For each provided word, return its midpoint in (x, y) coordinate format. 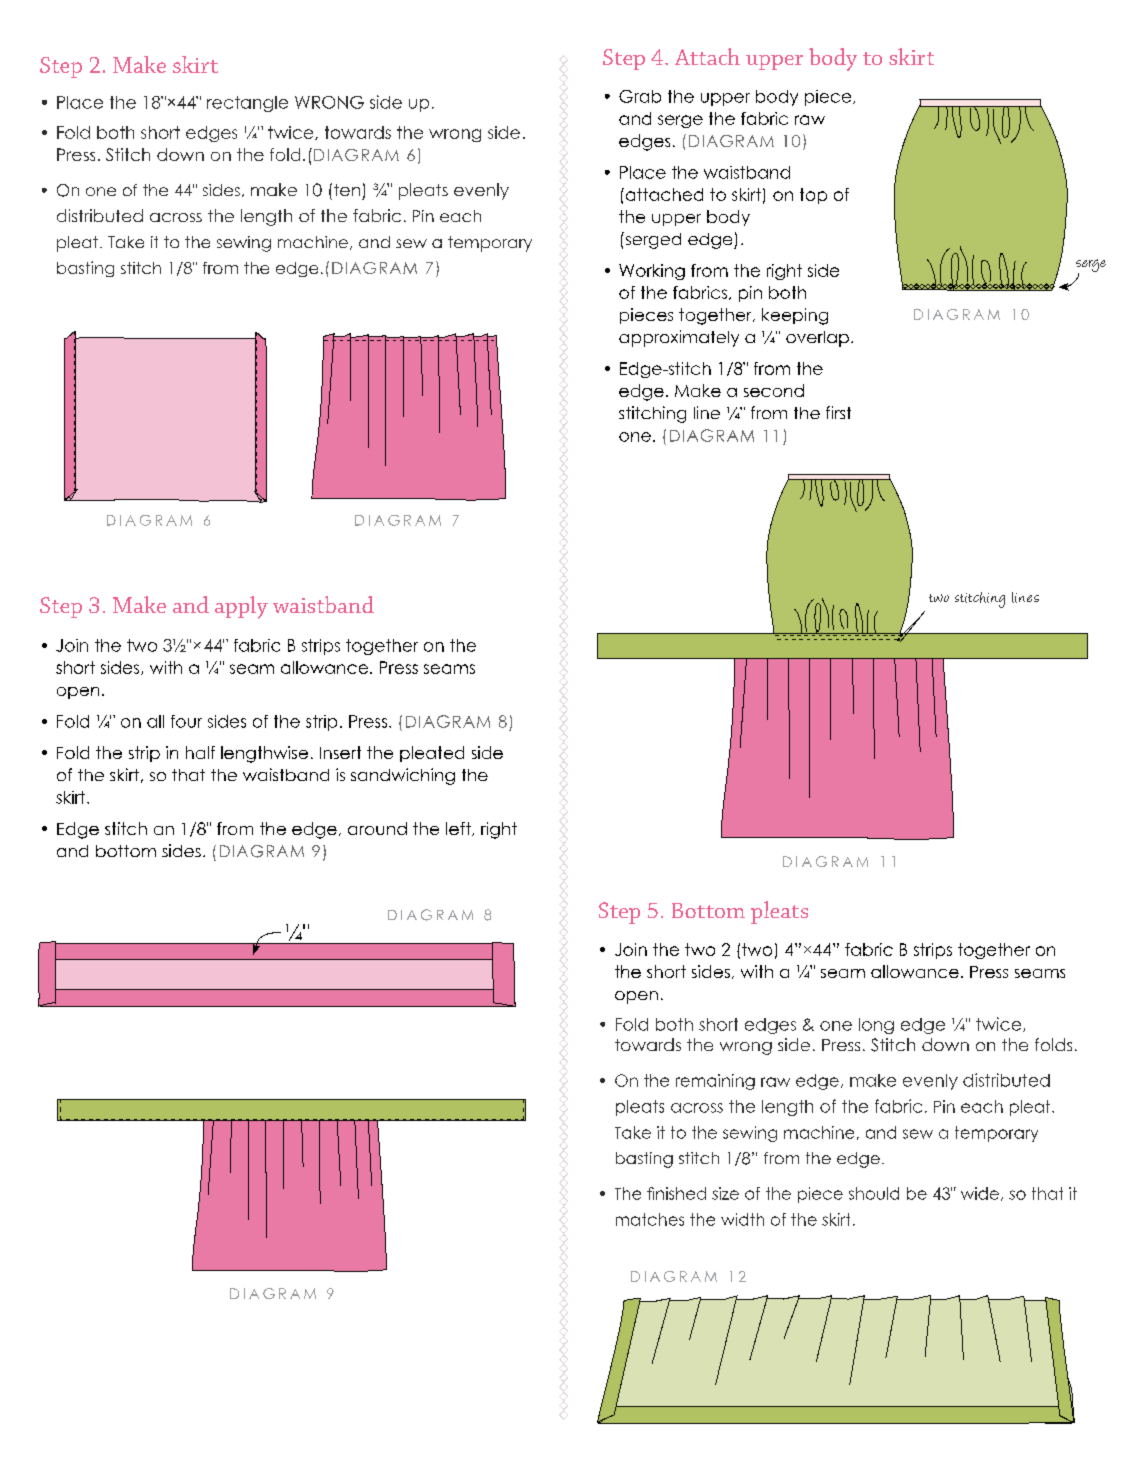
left (459, 829)
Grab (640, 96)
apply (241, 607)
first (838, 412)
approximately (679, 338)
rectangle (247, 104)
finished (676, 1193)
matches (650, 1219)
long (876, 1026)
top (813, 196)
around (377, 828)
